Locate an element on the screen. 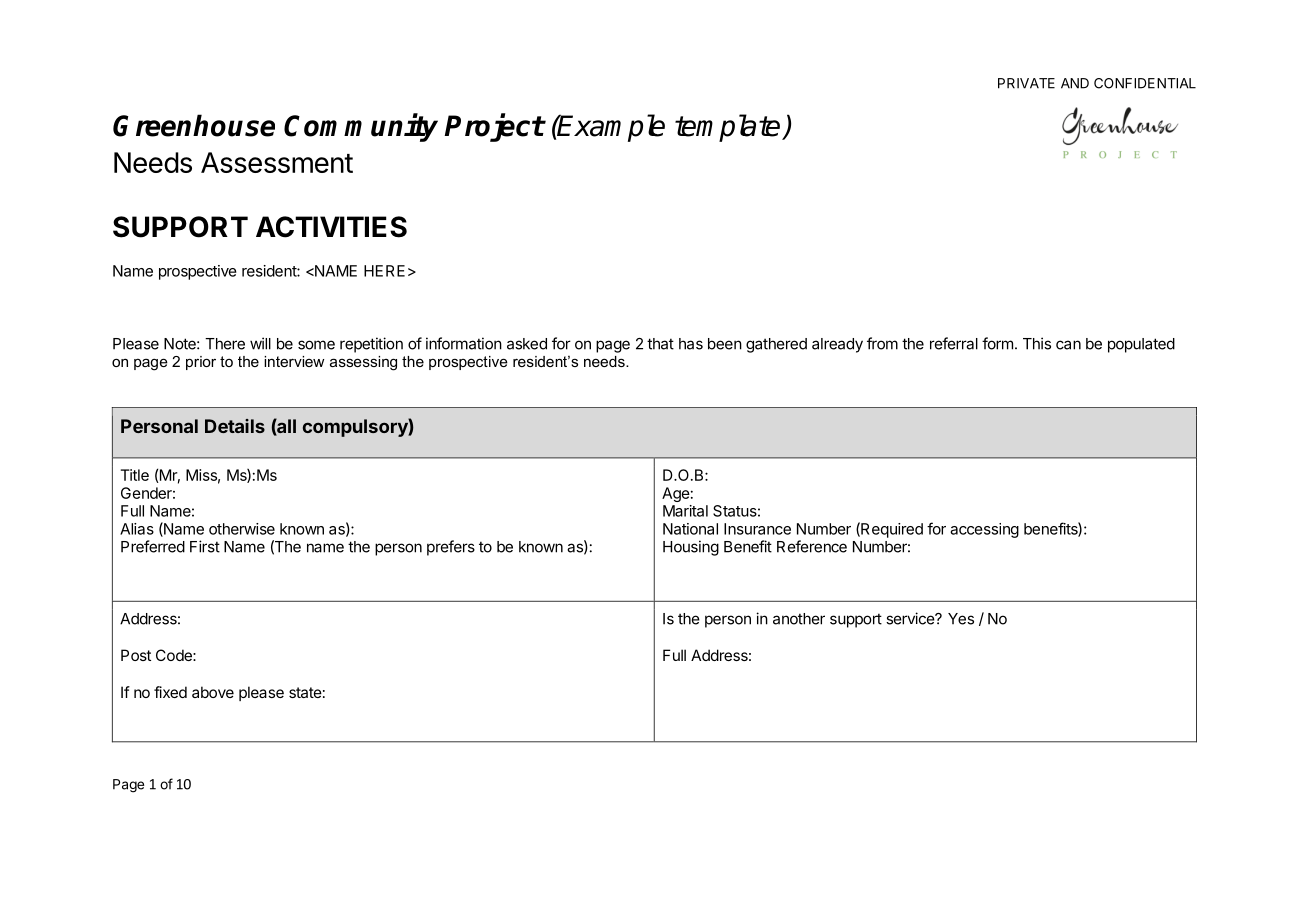 The width and height of the screenshot is (1308, 924). above is located at coordinates (213, 692).
